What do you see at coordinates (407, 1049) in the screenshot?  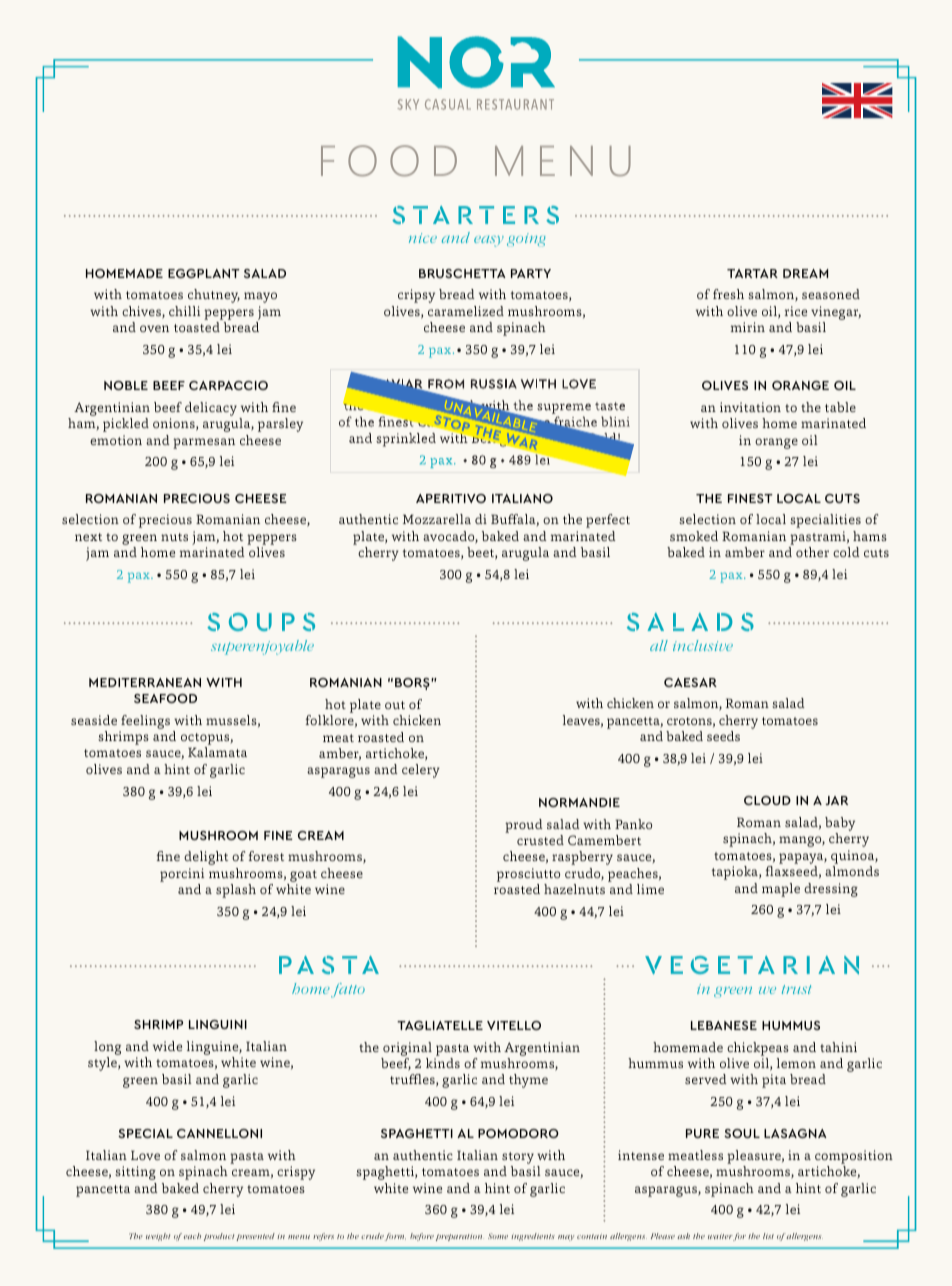 I see `original` at bounding box center [407, 1049].
